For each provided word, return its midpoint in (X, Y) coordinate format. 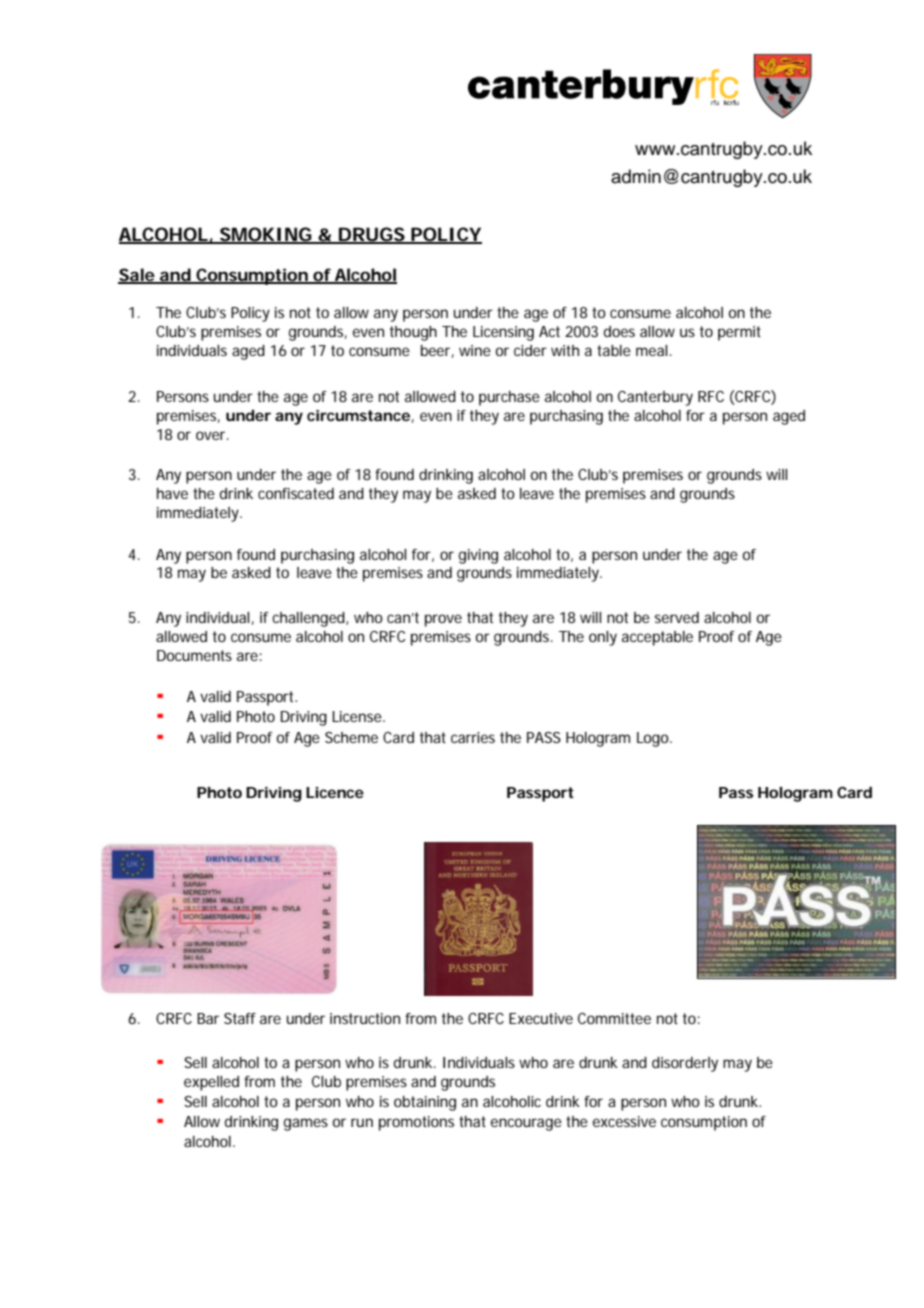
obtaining (425, 1103)
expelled (211, 1083)
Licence (335, 792)
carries (473, 737)
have (172, 493)
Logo (654, 739)
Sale (137, 275)
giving (478, 556)
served (677, 617)
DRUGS (371, 235)
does (619, 331)
